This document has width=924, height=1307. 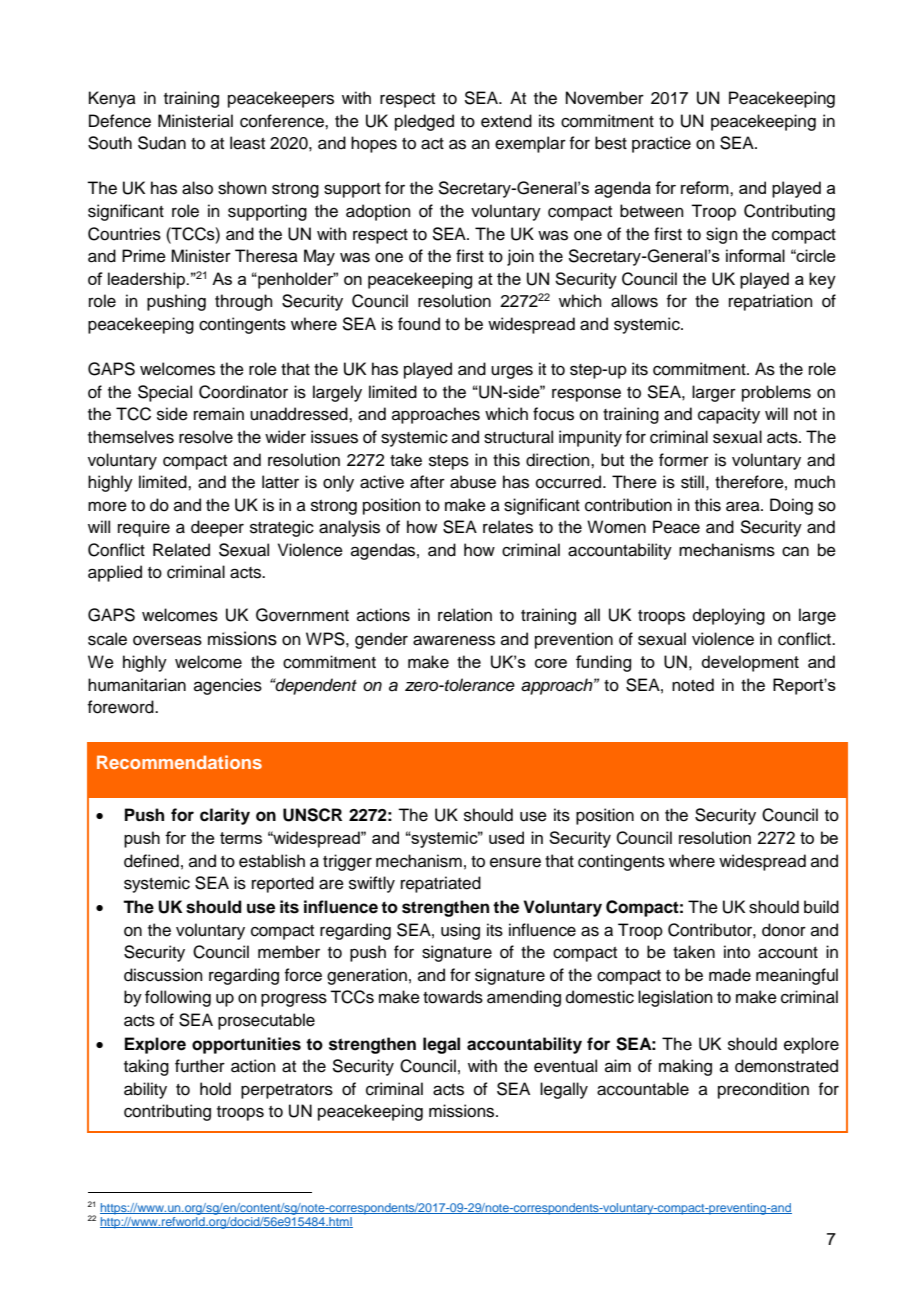 I want to click on deploying, so click(x=729, y=616).
